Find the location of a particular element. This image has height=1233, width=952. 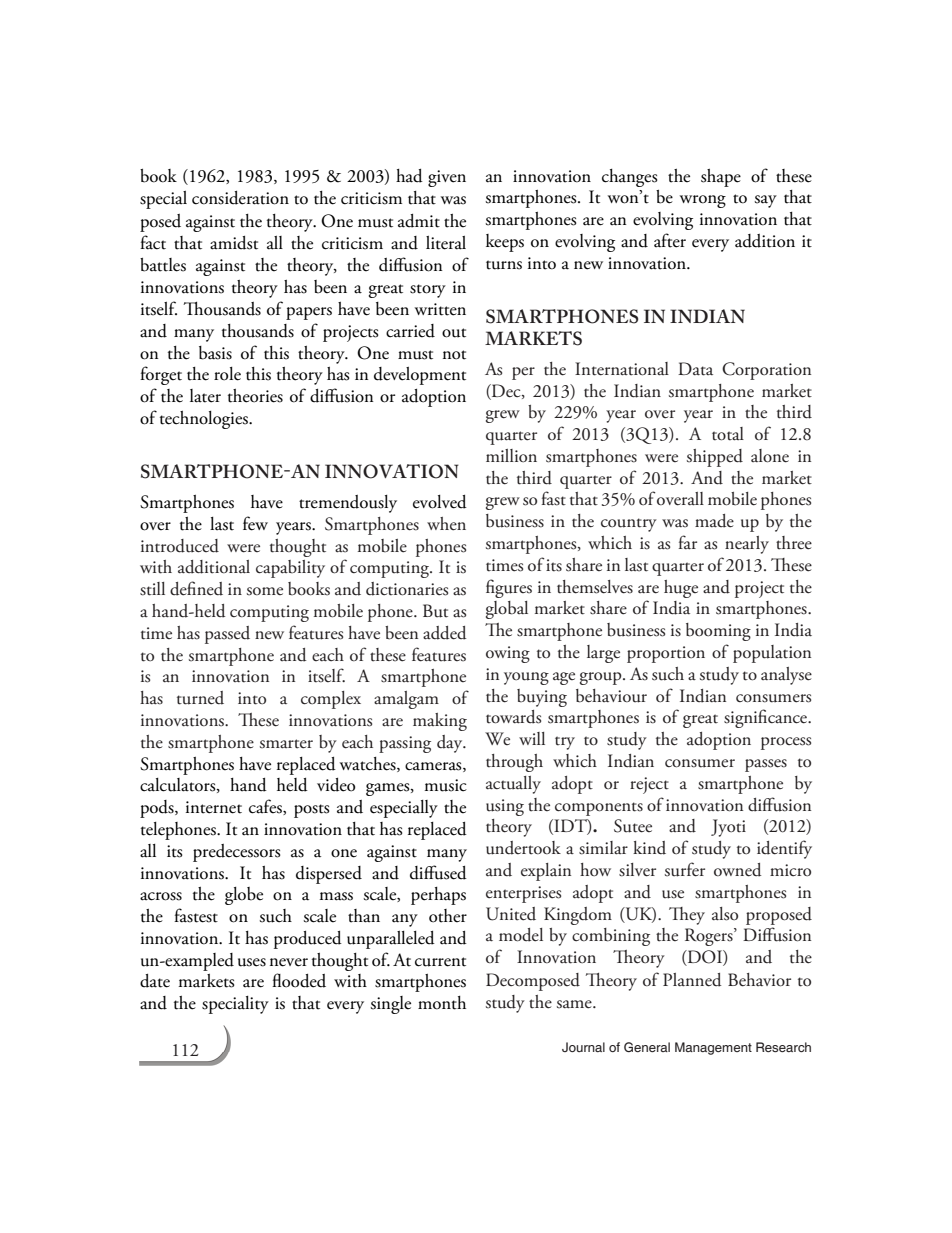

Management is located at coordinates (713, 1048).
